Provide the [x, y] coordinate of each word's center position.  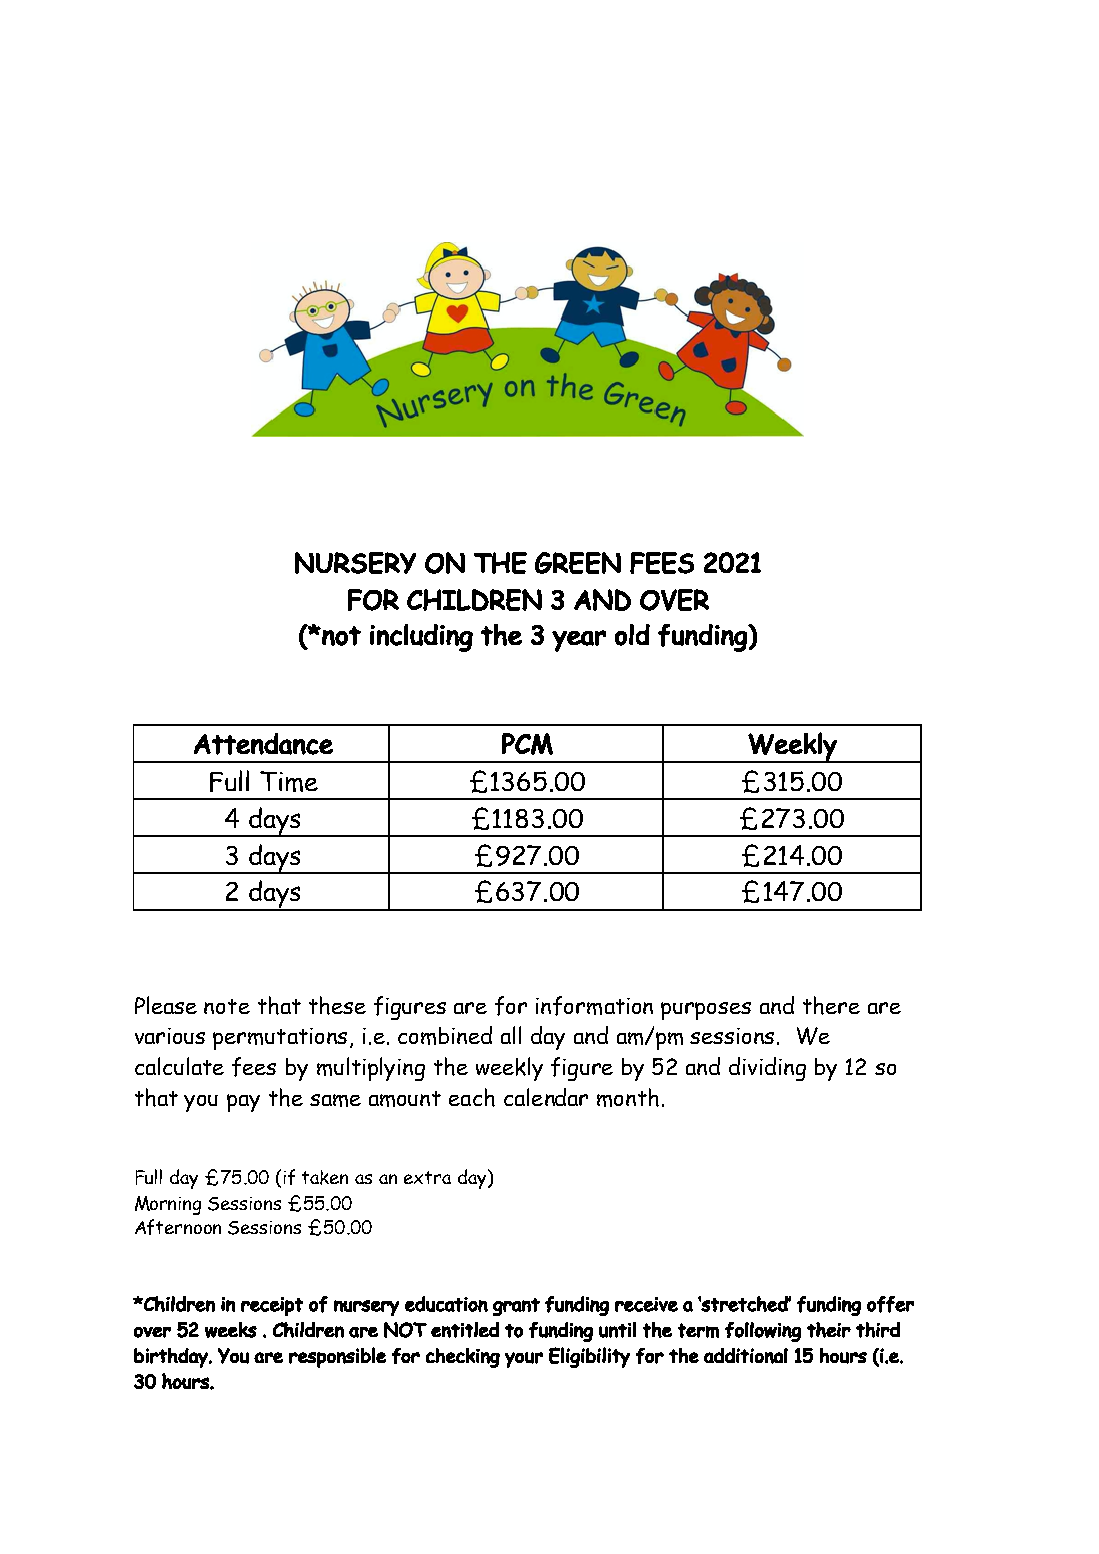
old [632, 635]
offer [890, 1304]
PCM [527, 744]
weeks [231, 1330]
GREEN [578, 563]
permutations [280, 1039]
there [831, 1005]
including [421, 638]
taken [325, 1177]
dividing [767, 1069]
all [511, 1035]
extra [427, 1177]
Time [289, 781]
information [594, 1006]
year [579, 641]
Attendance [263, 744]
